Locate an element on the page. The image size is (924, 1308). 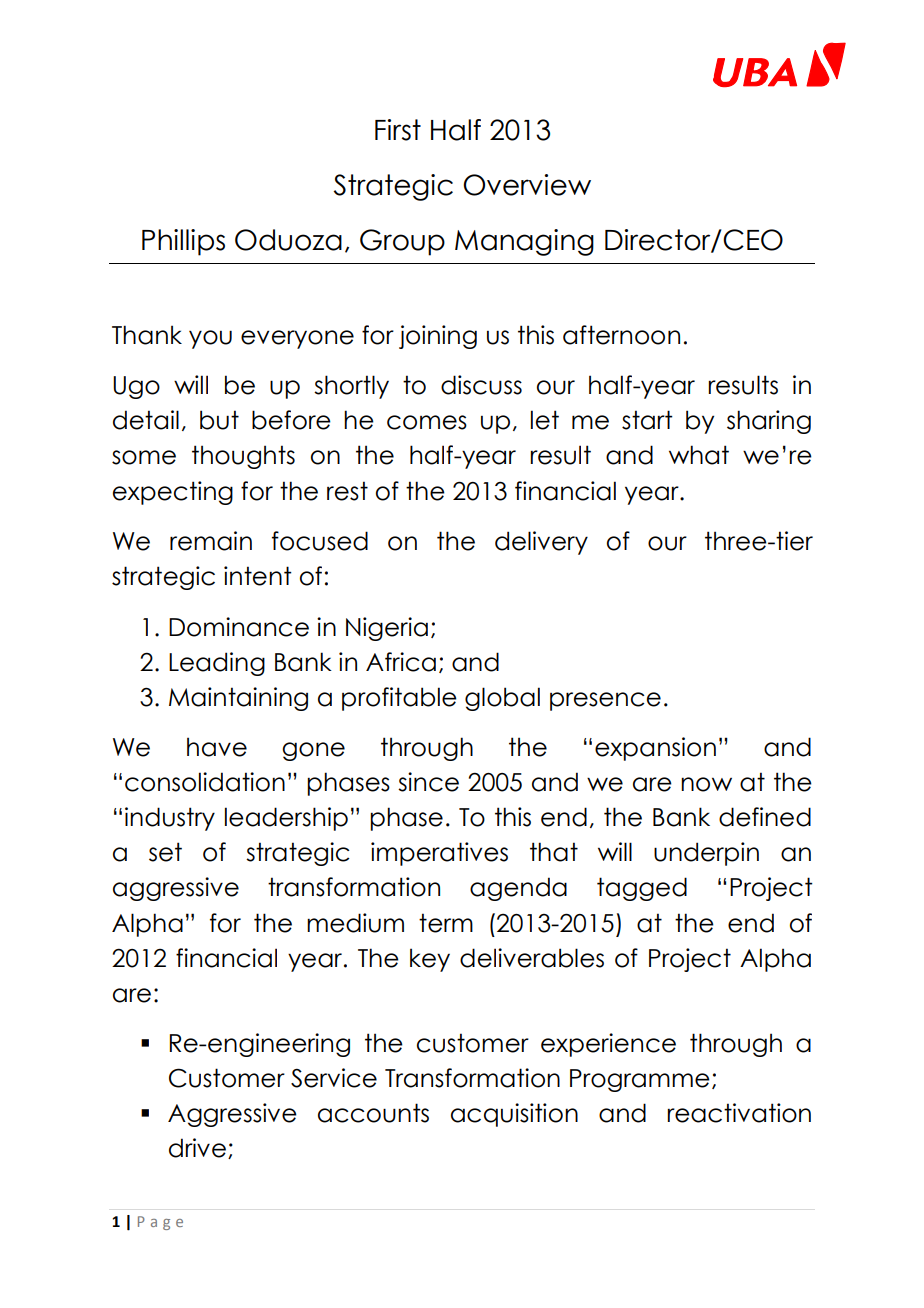
drive is located at coordinates (197, 1148).
